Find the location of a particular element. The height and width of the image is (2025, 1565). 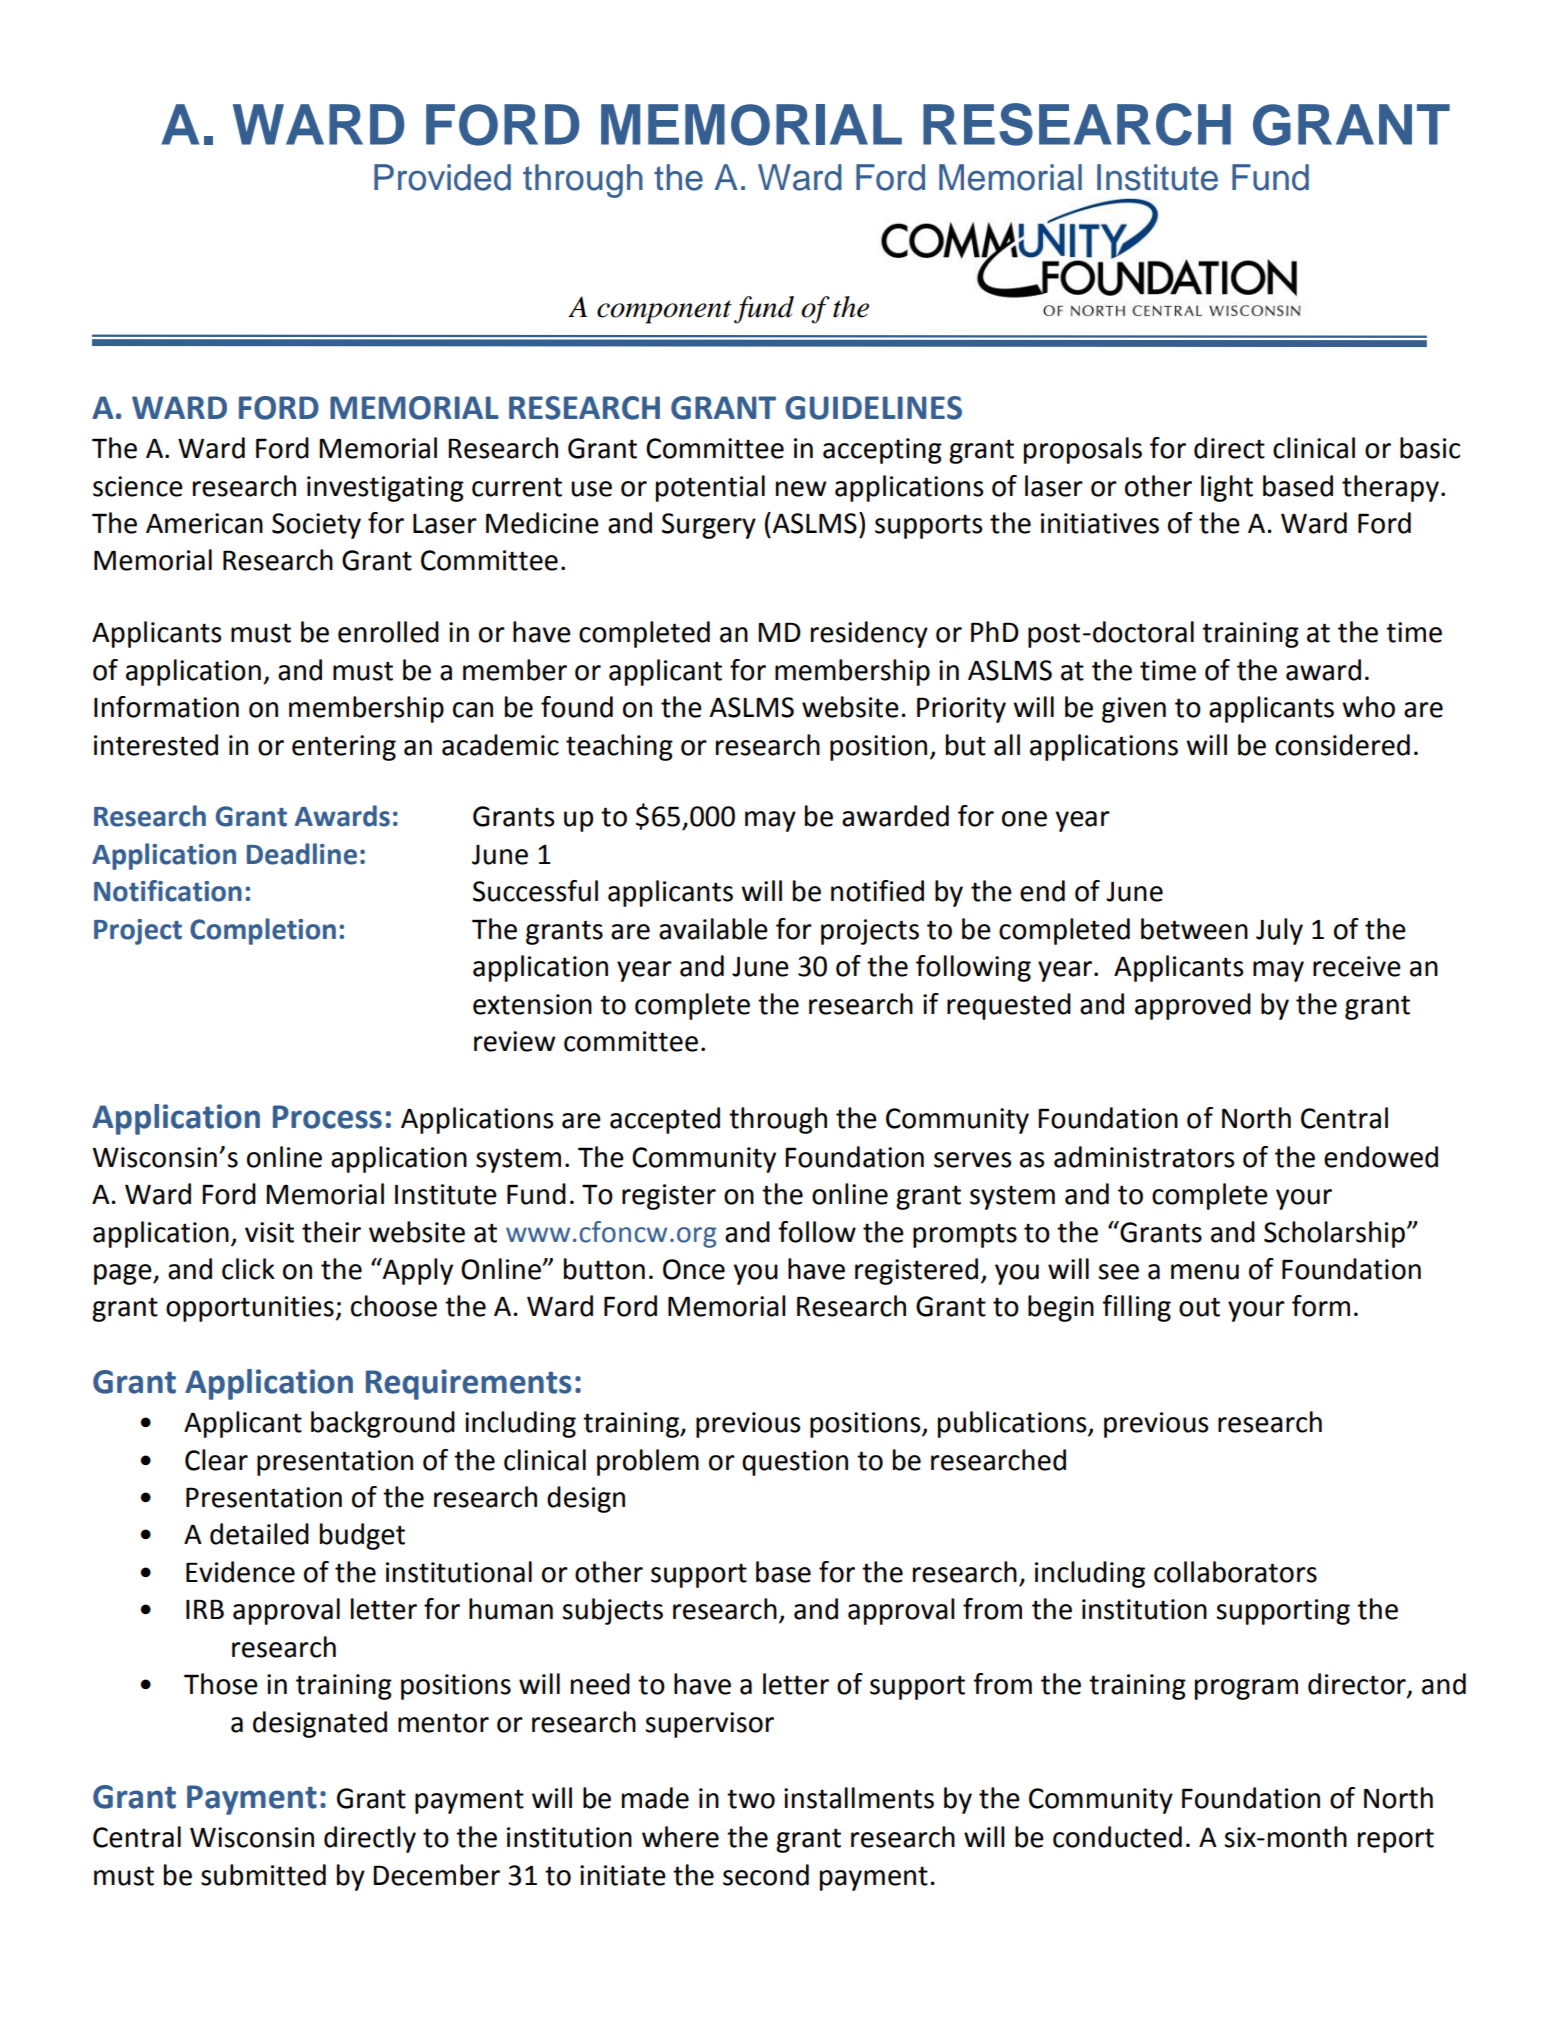

Once is located at coordinates (694, 1269).
